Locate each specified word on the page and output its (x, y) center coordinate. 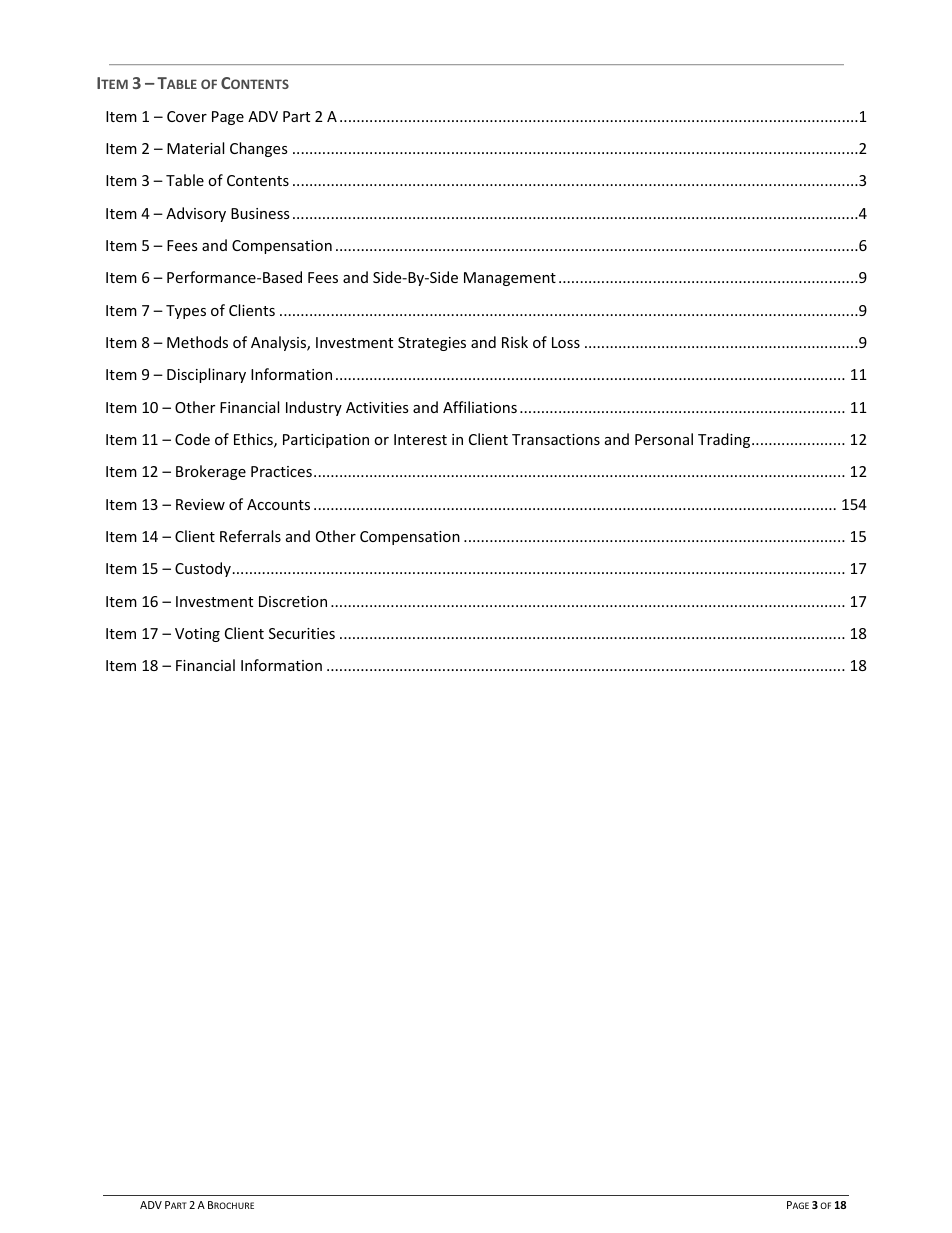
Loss (566, 342)
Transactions (556, 439)
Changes (259, 149)
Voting (197, 635)
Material (195, 148)
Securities (302, 633)
